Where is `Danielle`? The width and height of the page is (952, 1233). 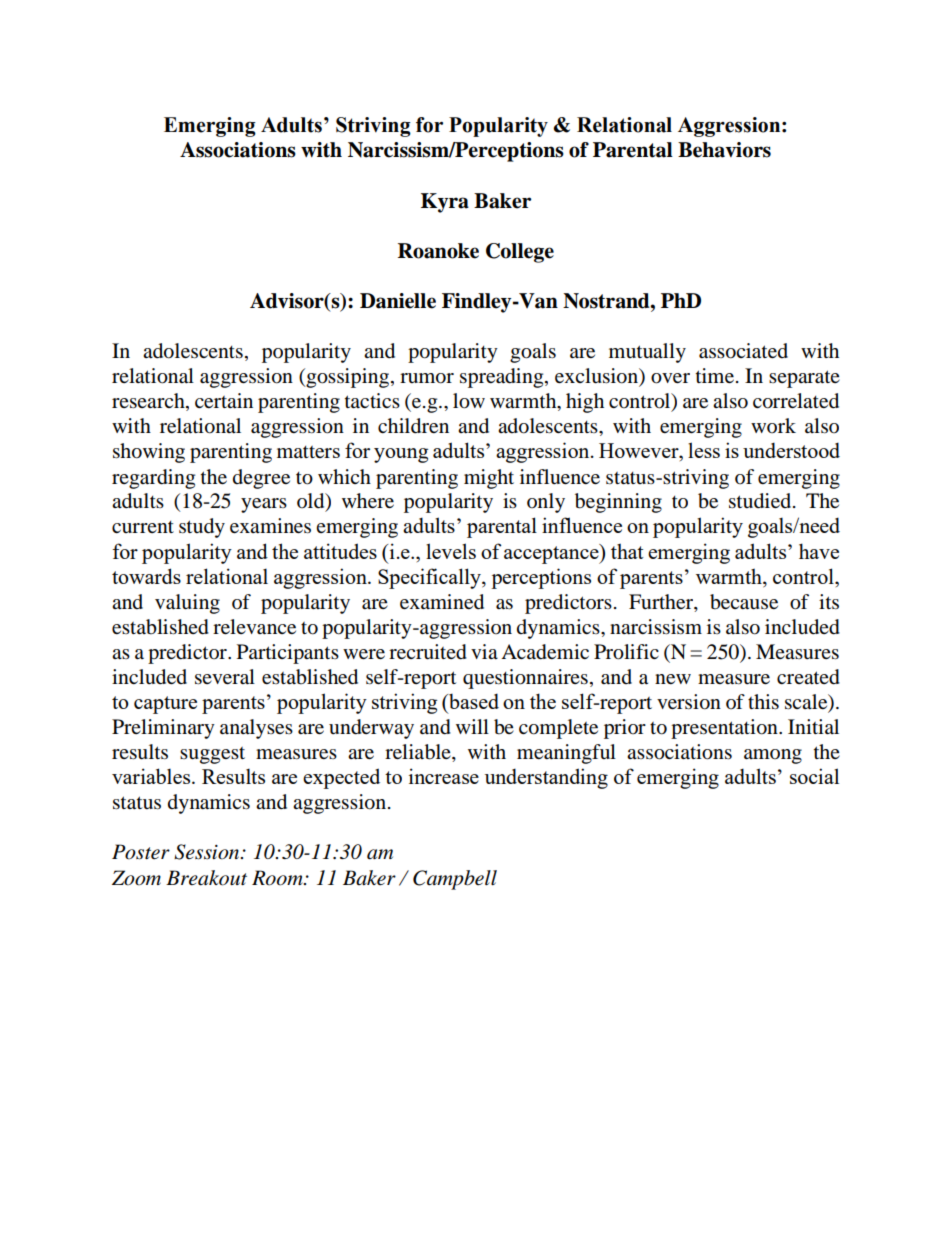
Danielle is located at coordinates (398, 301).
